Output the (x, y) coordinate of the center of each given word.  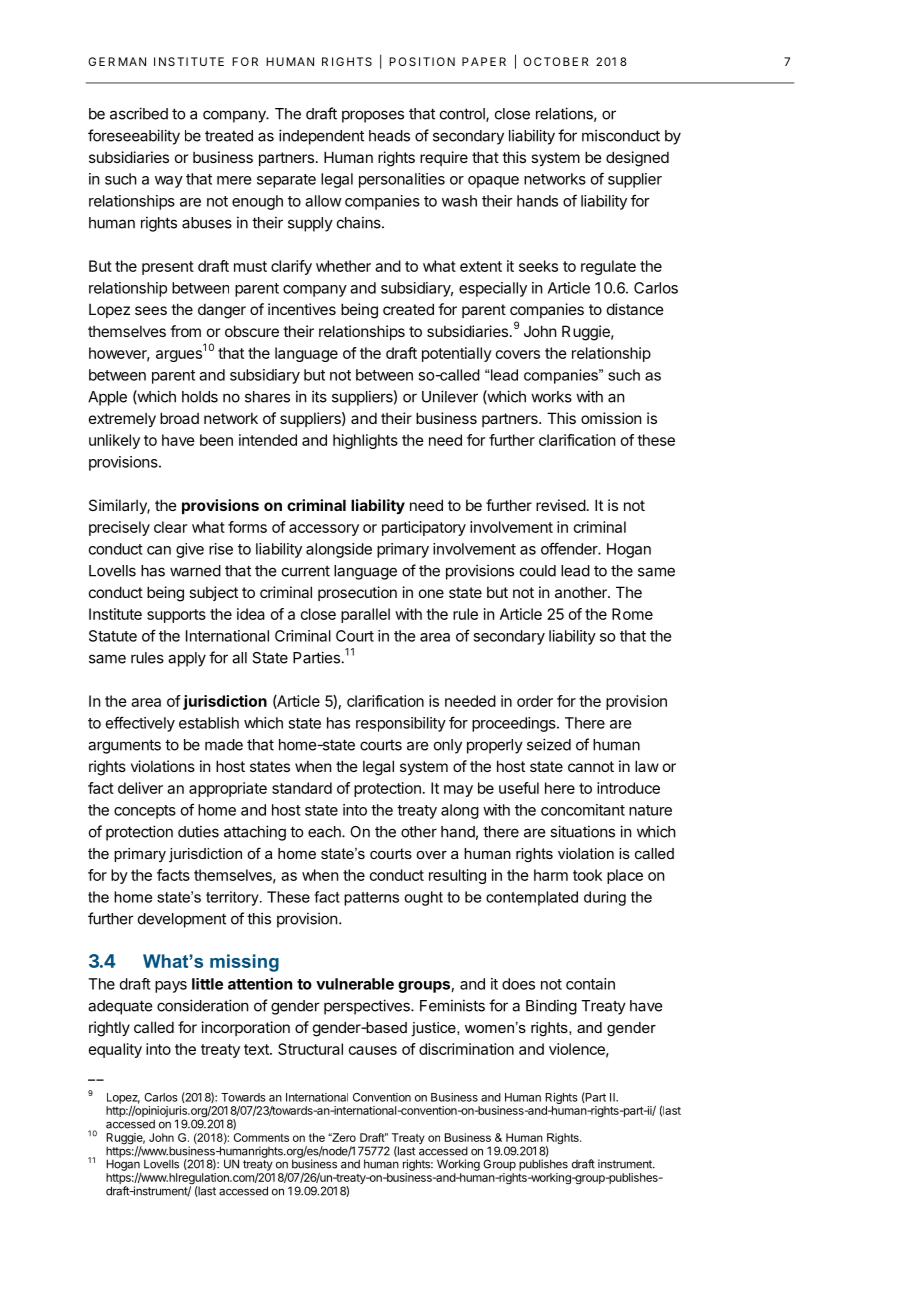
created (408, 309)
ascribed (139, 113)
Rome (632, 614)
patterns (371, 899)
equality (115, 1050)
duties (198, 831)
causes (373, 1050)
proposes (373, 116)
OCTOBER (555, 61)
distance (635, 309)
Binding (551, 1007)
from (185, 331)
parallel (365, 615)
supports (176, 616)
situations (582, 831)
